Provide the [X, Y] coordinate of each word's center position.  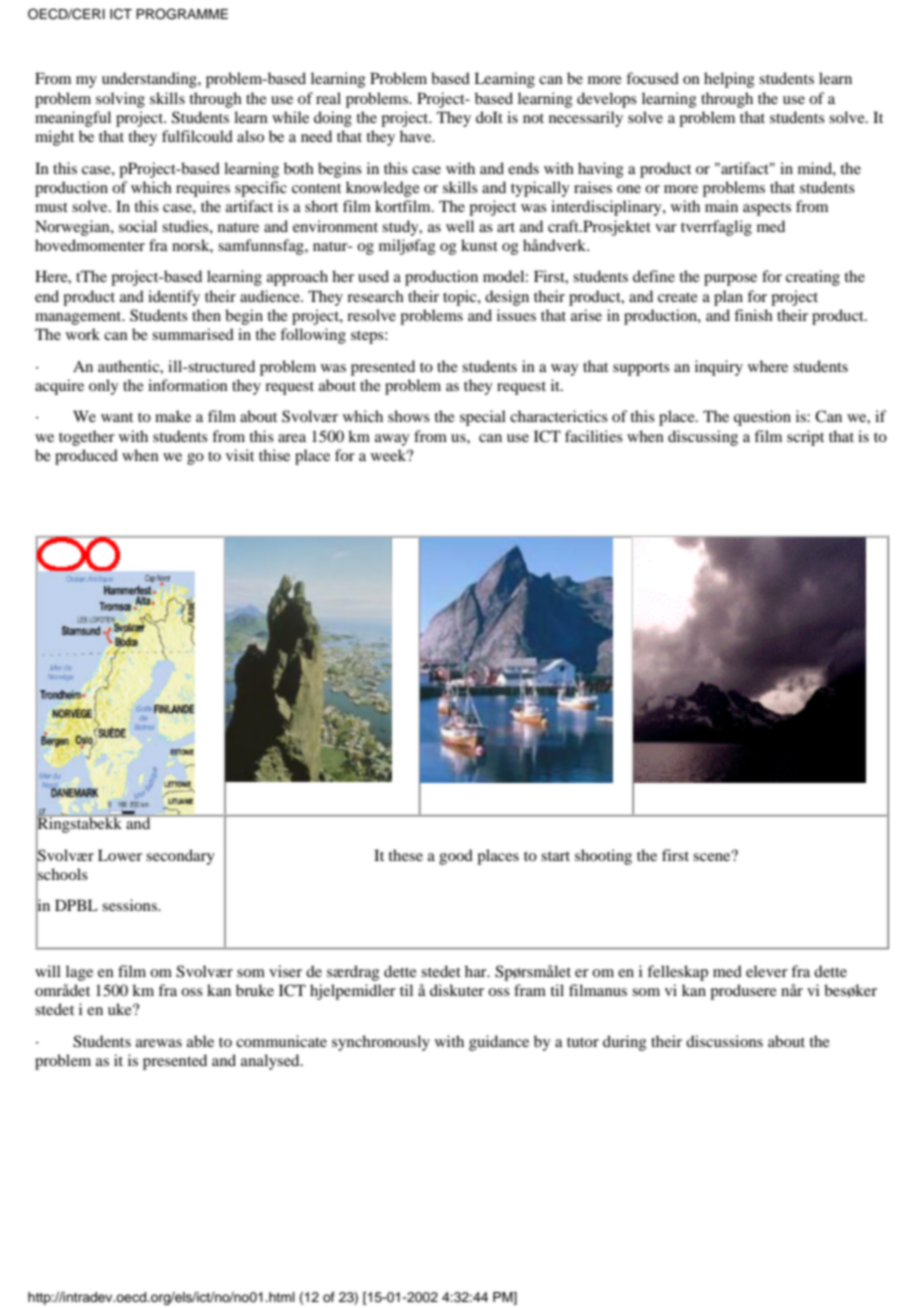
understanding [150, 80]
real [328, 98]
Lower [120, 855]
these [406, 855]
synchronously [381, 1043]
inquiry [719, 368]
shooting [603, 857]
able [200, 1041]
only [103, 387]
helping [729, 80]
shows [409, 416]
